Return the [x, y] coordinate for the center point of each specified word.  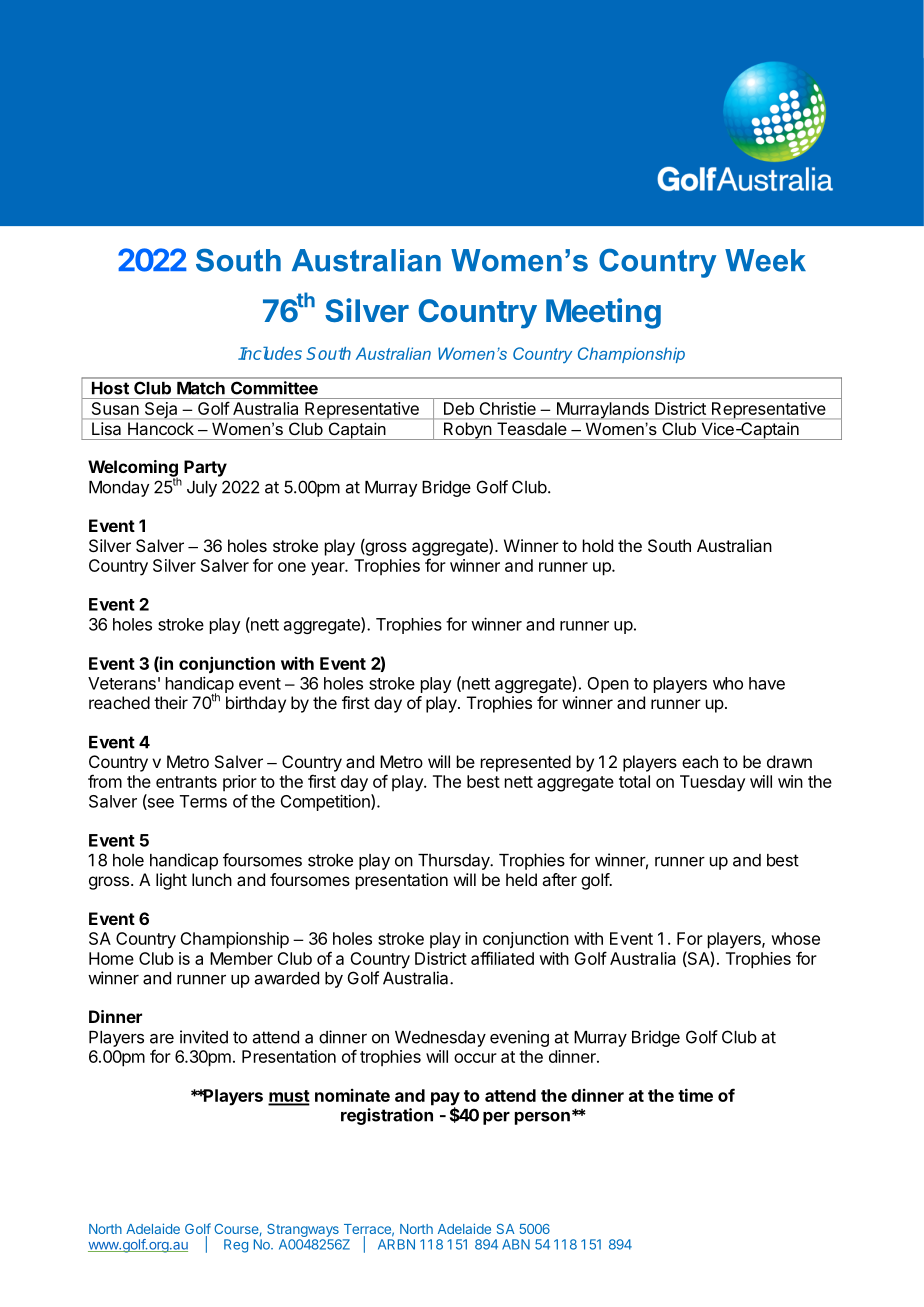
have [767, 683]
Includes [270, 353]
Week [765, 260]
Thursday [455, 862]
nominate [352, 1095]
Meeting [603, 313]
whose [795, 938]
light [171, 881]
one [292, 567]
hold [598, 545]
